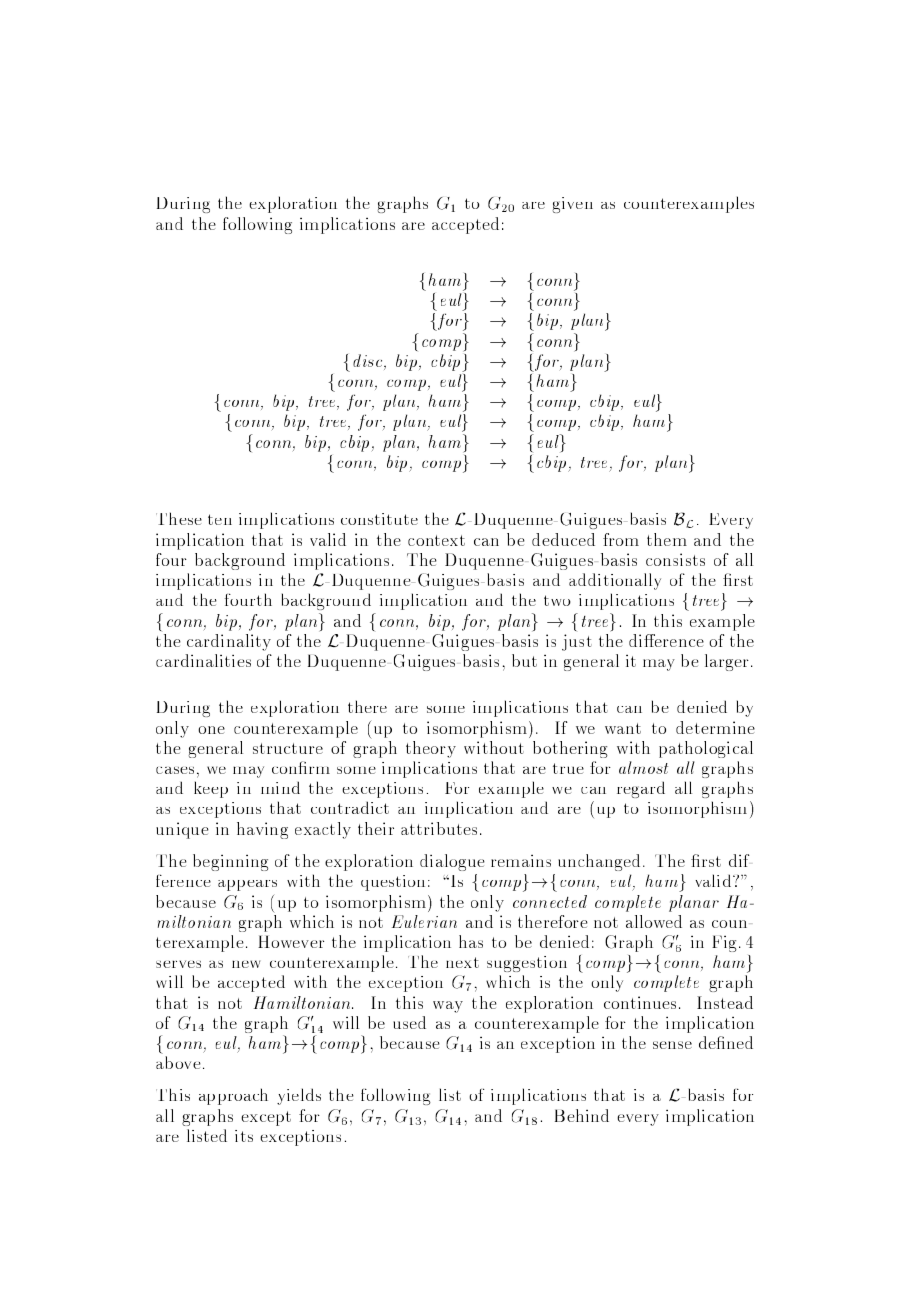 This image has height=1308, width=924. What do you see at coordinates (572, 205) in the image?
I see `given` at bounding box center [572, 205].
